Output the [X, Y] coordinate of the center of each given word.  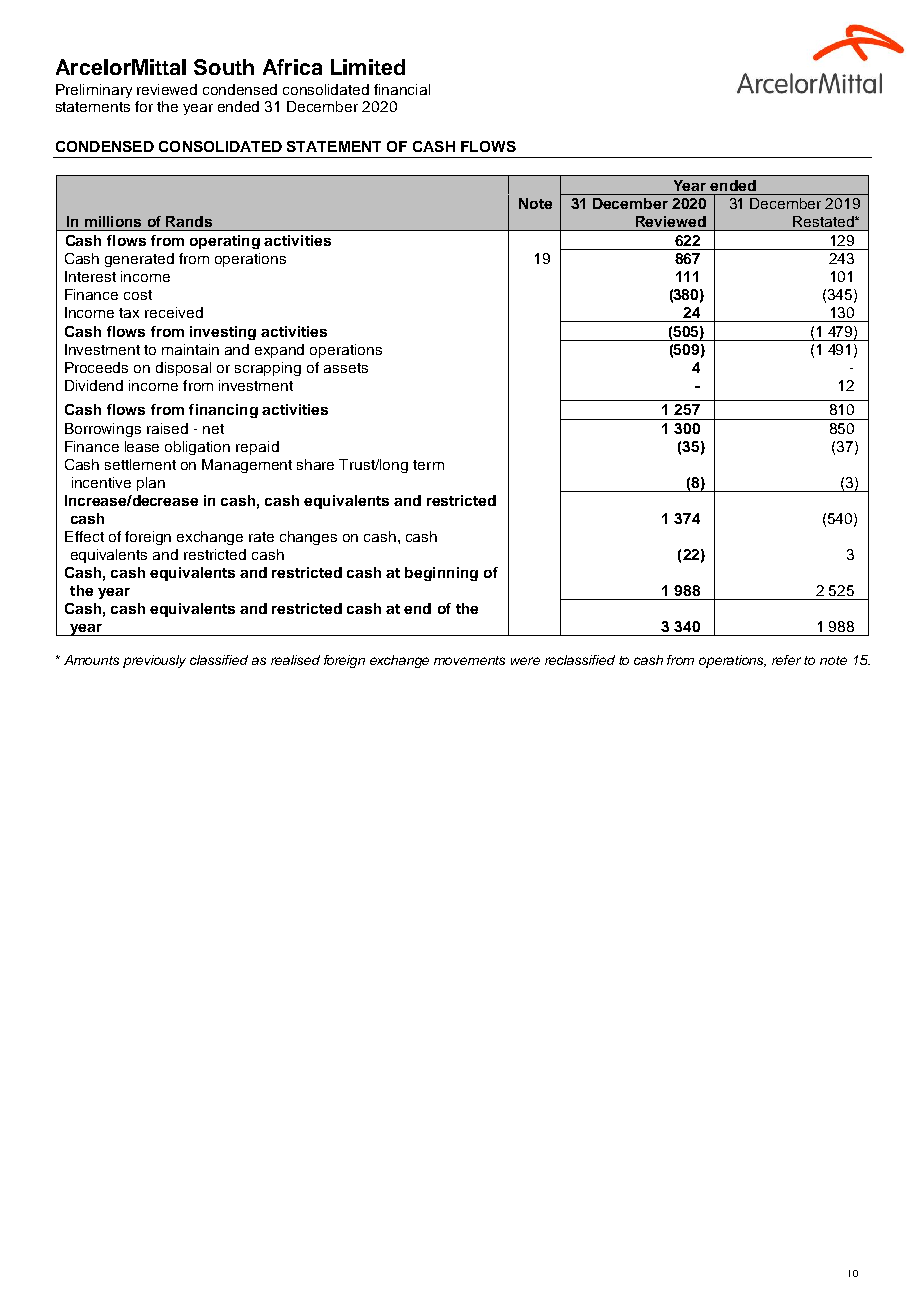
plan [151, 484]
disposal [183, 369]
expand [279, 351]
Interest [90, 276]
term [428, 465]
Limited [368, 67]
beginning [441, 574]
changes [308, 538]
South [224, 67]
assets [346, 368]
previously [154, 661]
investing [223, 333]
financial [402, 89]
